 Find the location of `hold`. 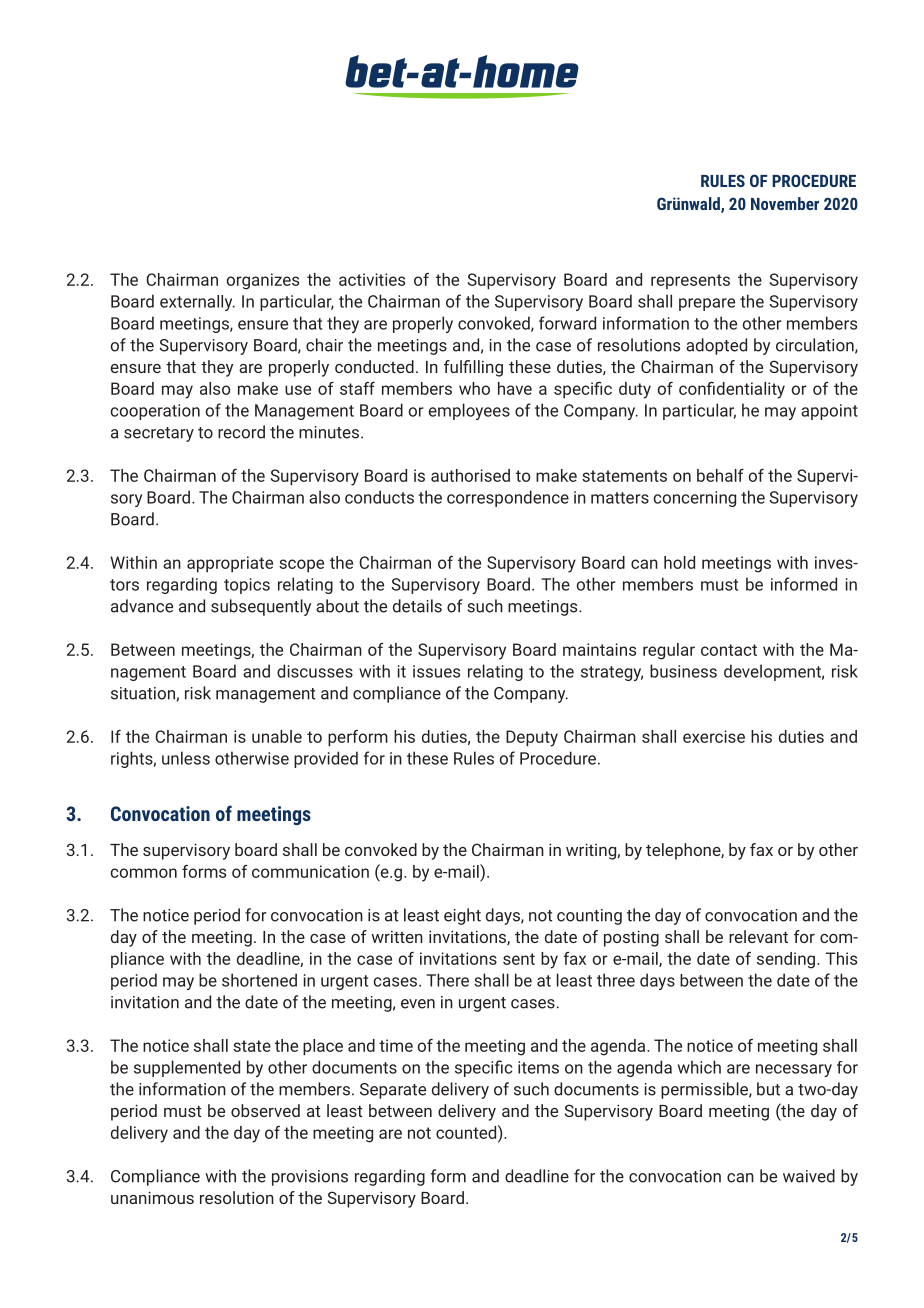

hold is located at coordinates (679, 562).
